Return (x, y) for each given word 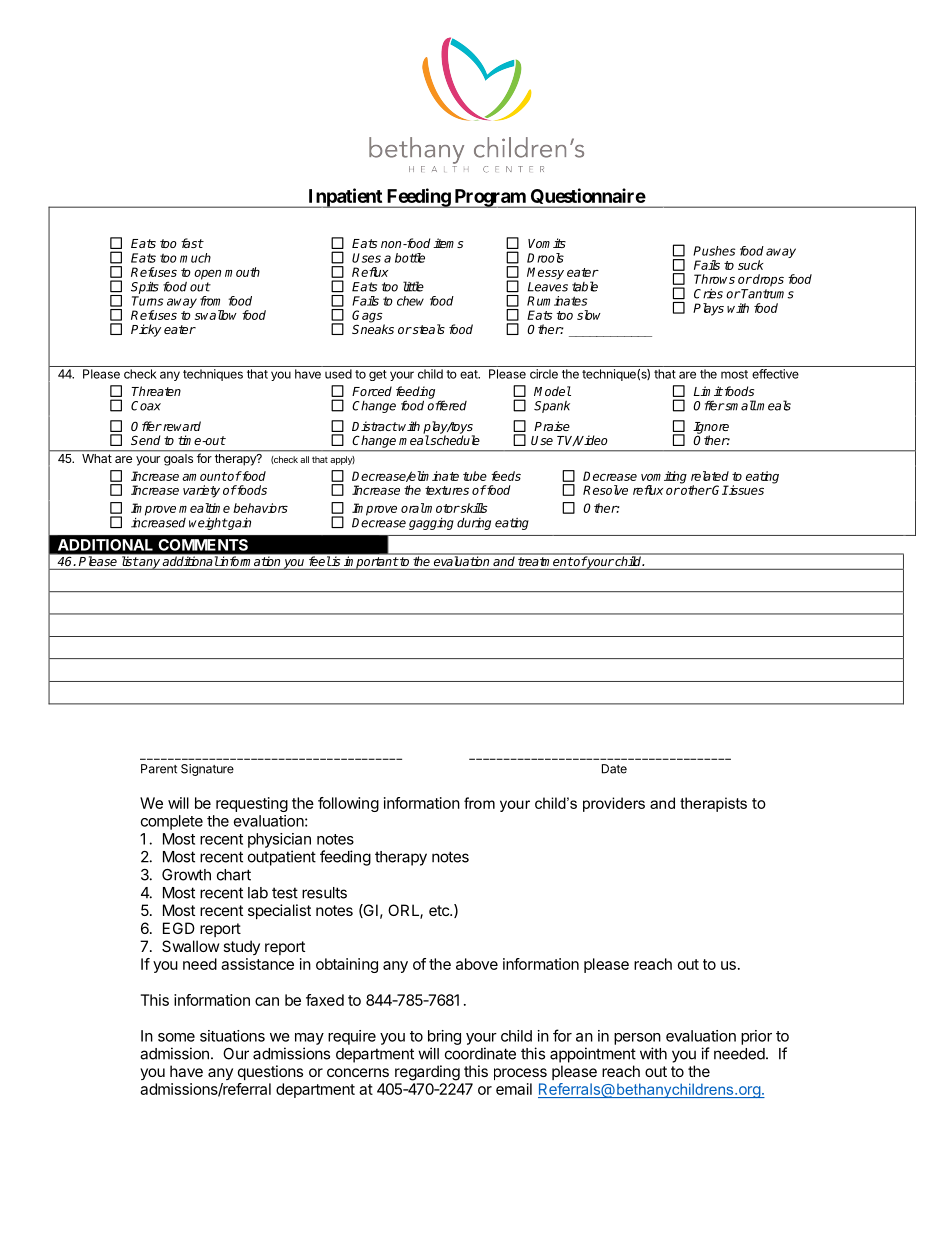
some (176, 1037)
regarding (427, 1073)
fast (192, 243)
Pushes (714, 251)
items (448, 243)
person (637, 1039)
